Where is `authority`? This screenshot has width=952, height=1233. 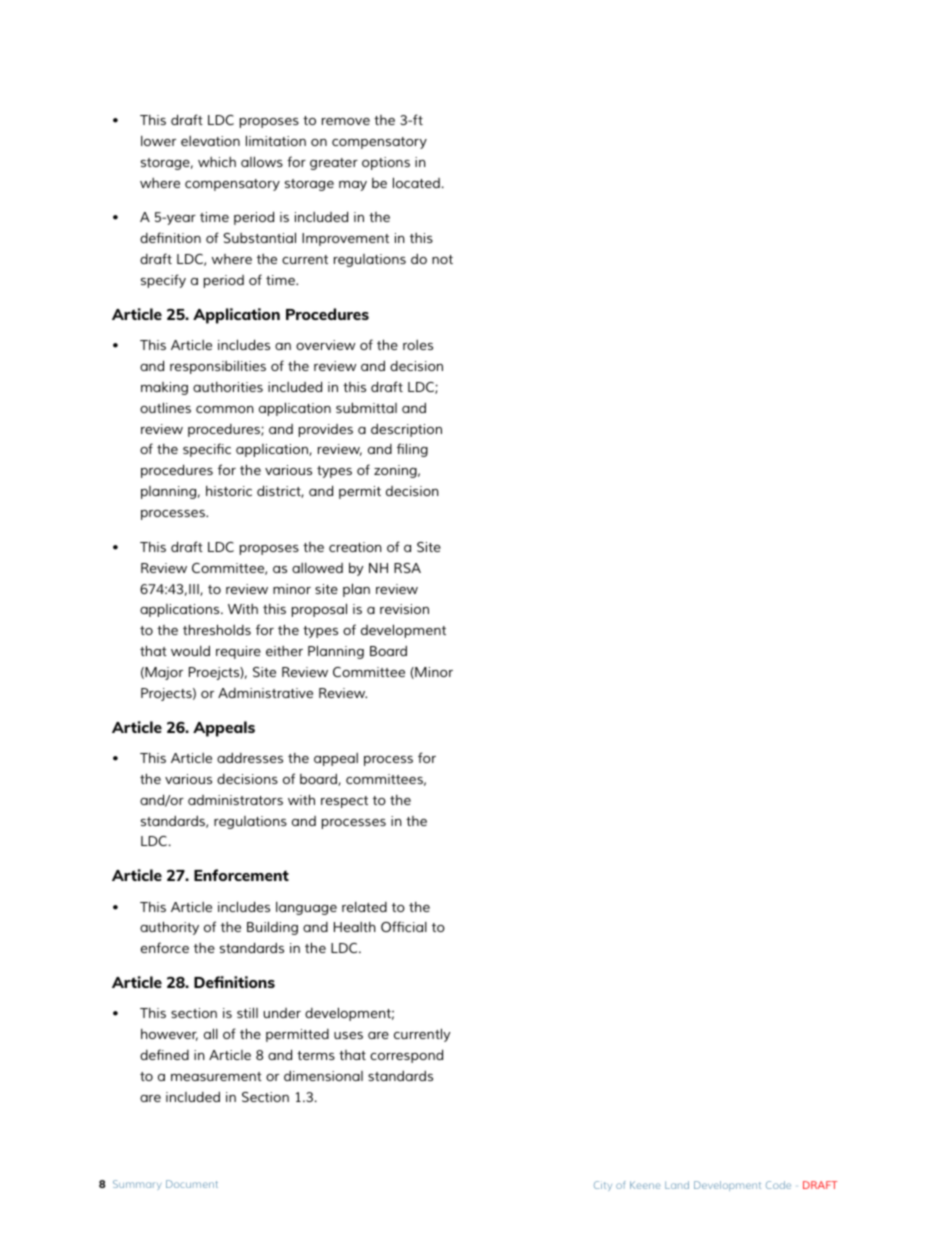 authority is located at coordinates (169, 928).
